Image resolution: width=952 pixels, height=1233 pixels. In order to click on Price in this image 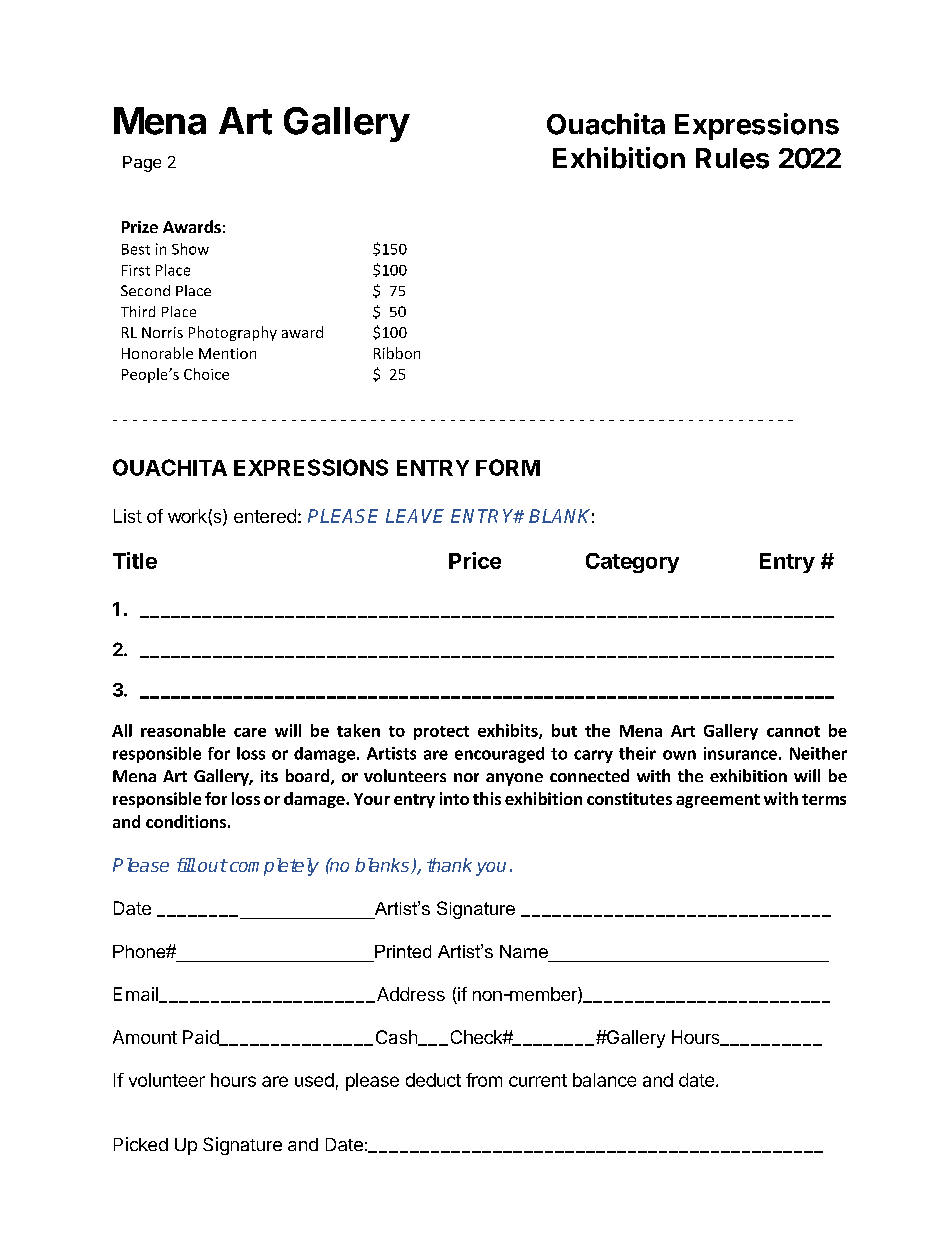, I will do `click(475, 560)`.
